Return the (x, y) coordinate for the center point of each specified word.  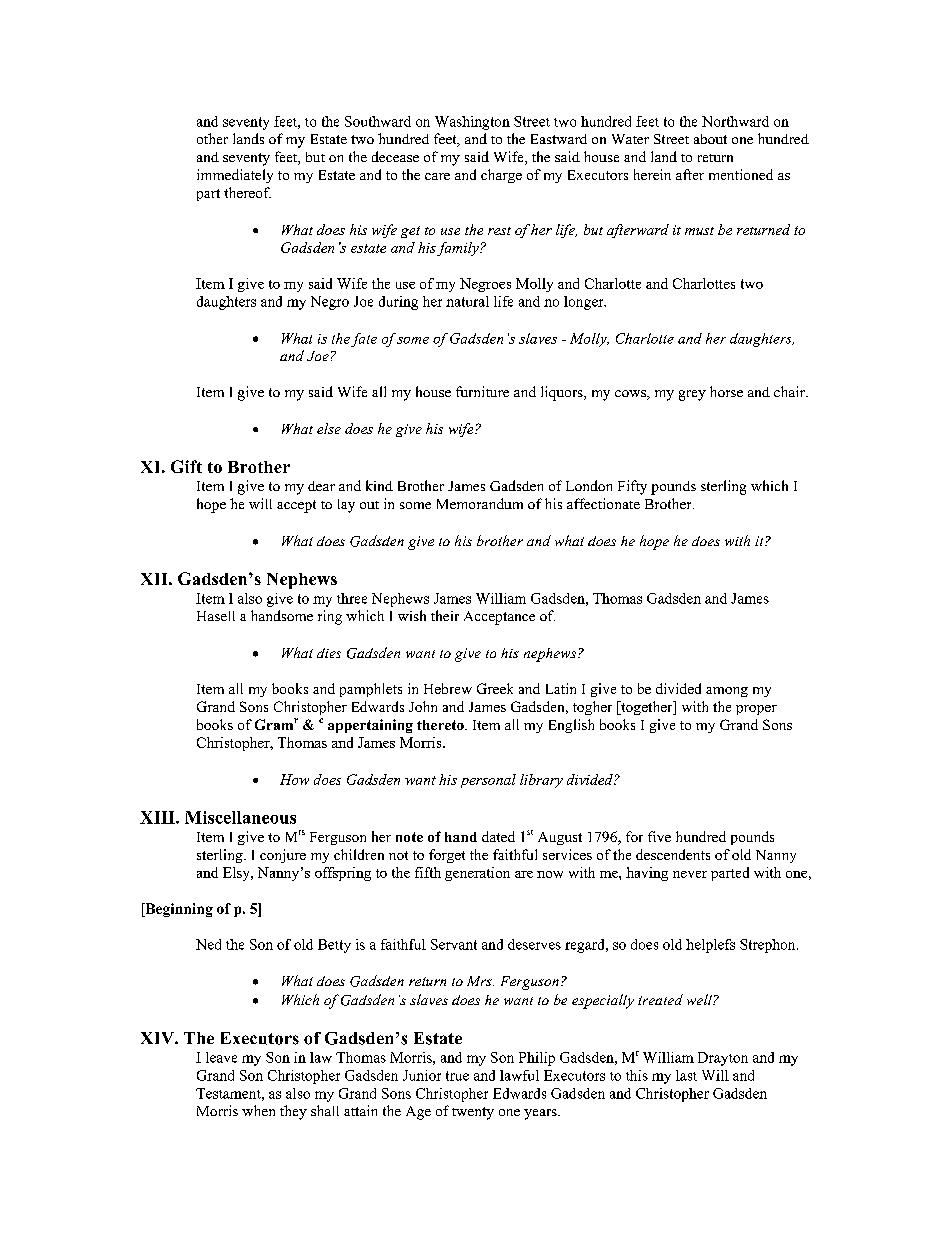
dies (329, 653)
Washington (472, 123)
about (710, 139)
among (727, 692)
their (445, 615)
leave (221, 1057)
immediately (235, 176)
